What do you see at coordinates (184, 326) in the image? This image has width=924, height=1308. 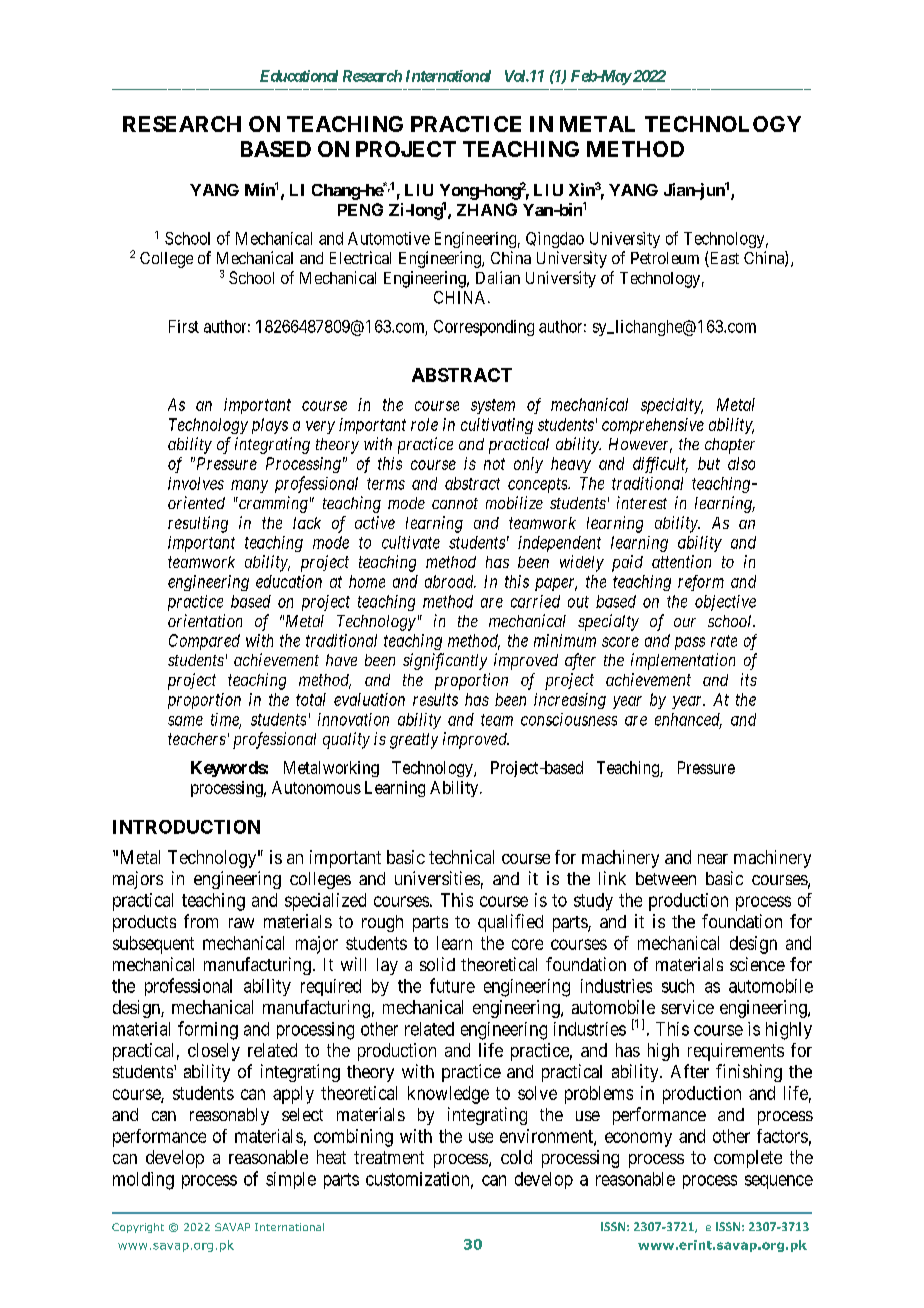 I see `First` at bounding box center [184, 326].
